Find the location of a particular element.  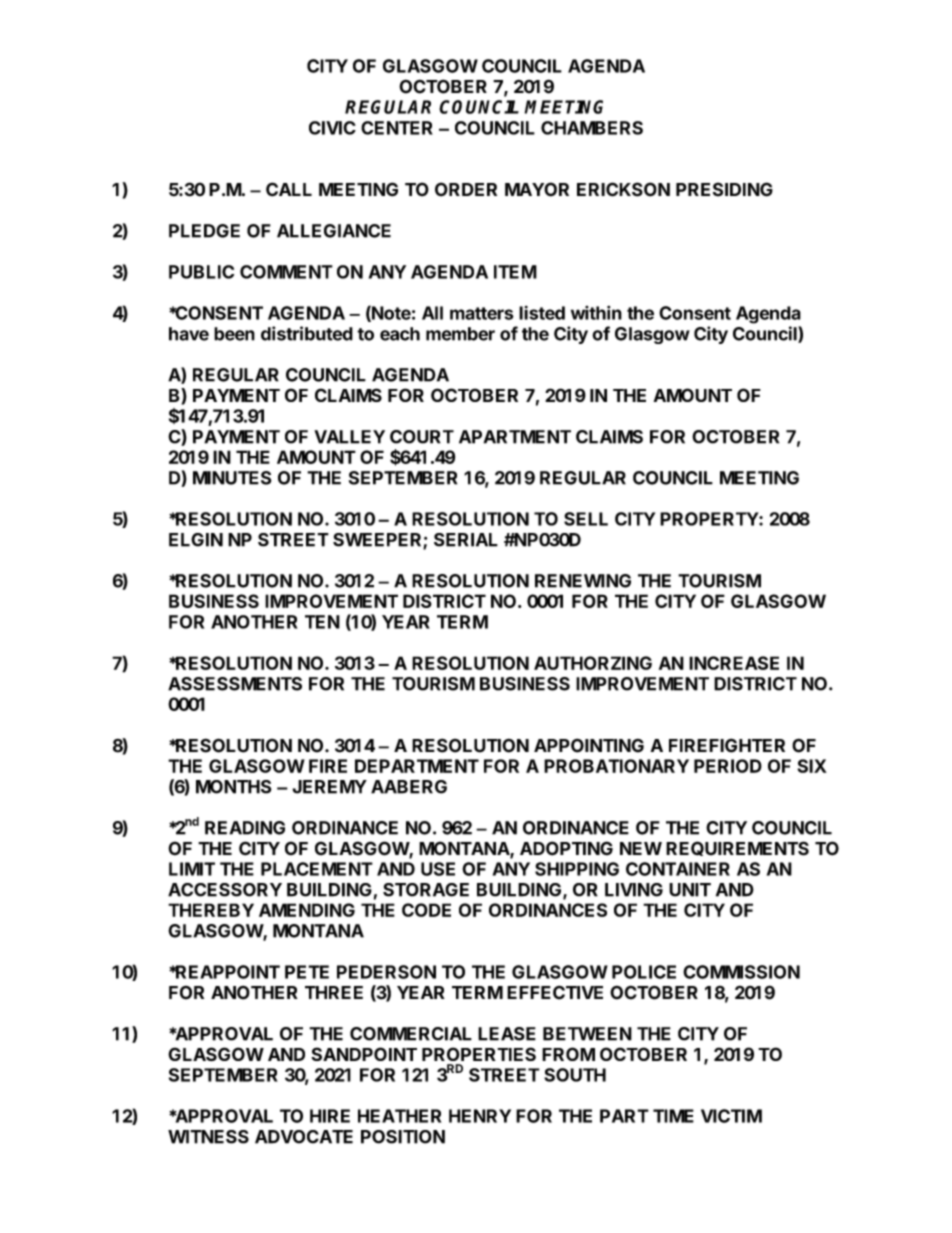

TIME is located at coordinates (673, 1116).
